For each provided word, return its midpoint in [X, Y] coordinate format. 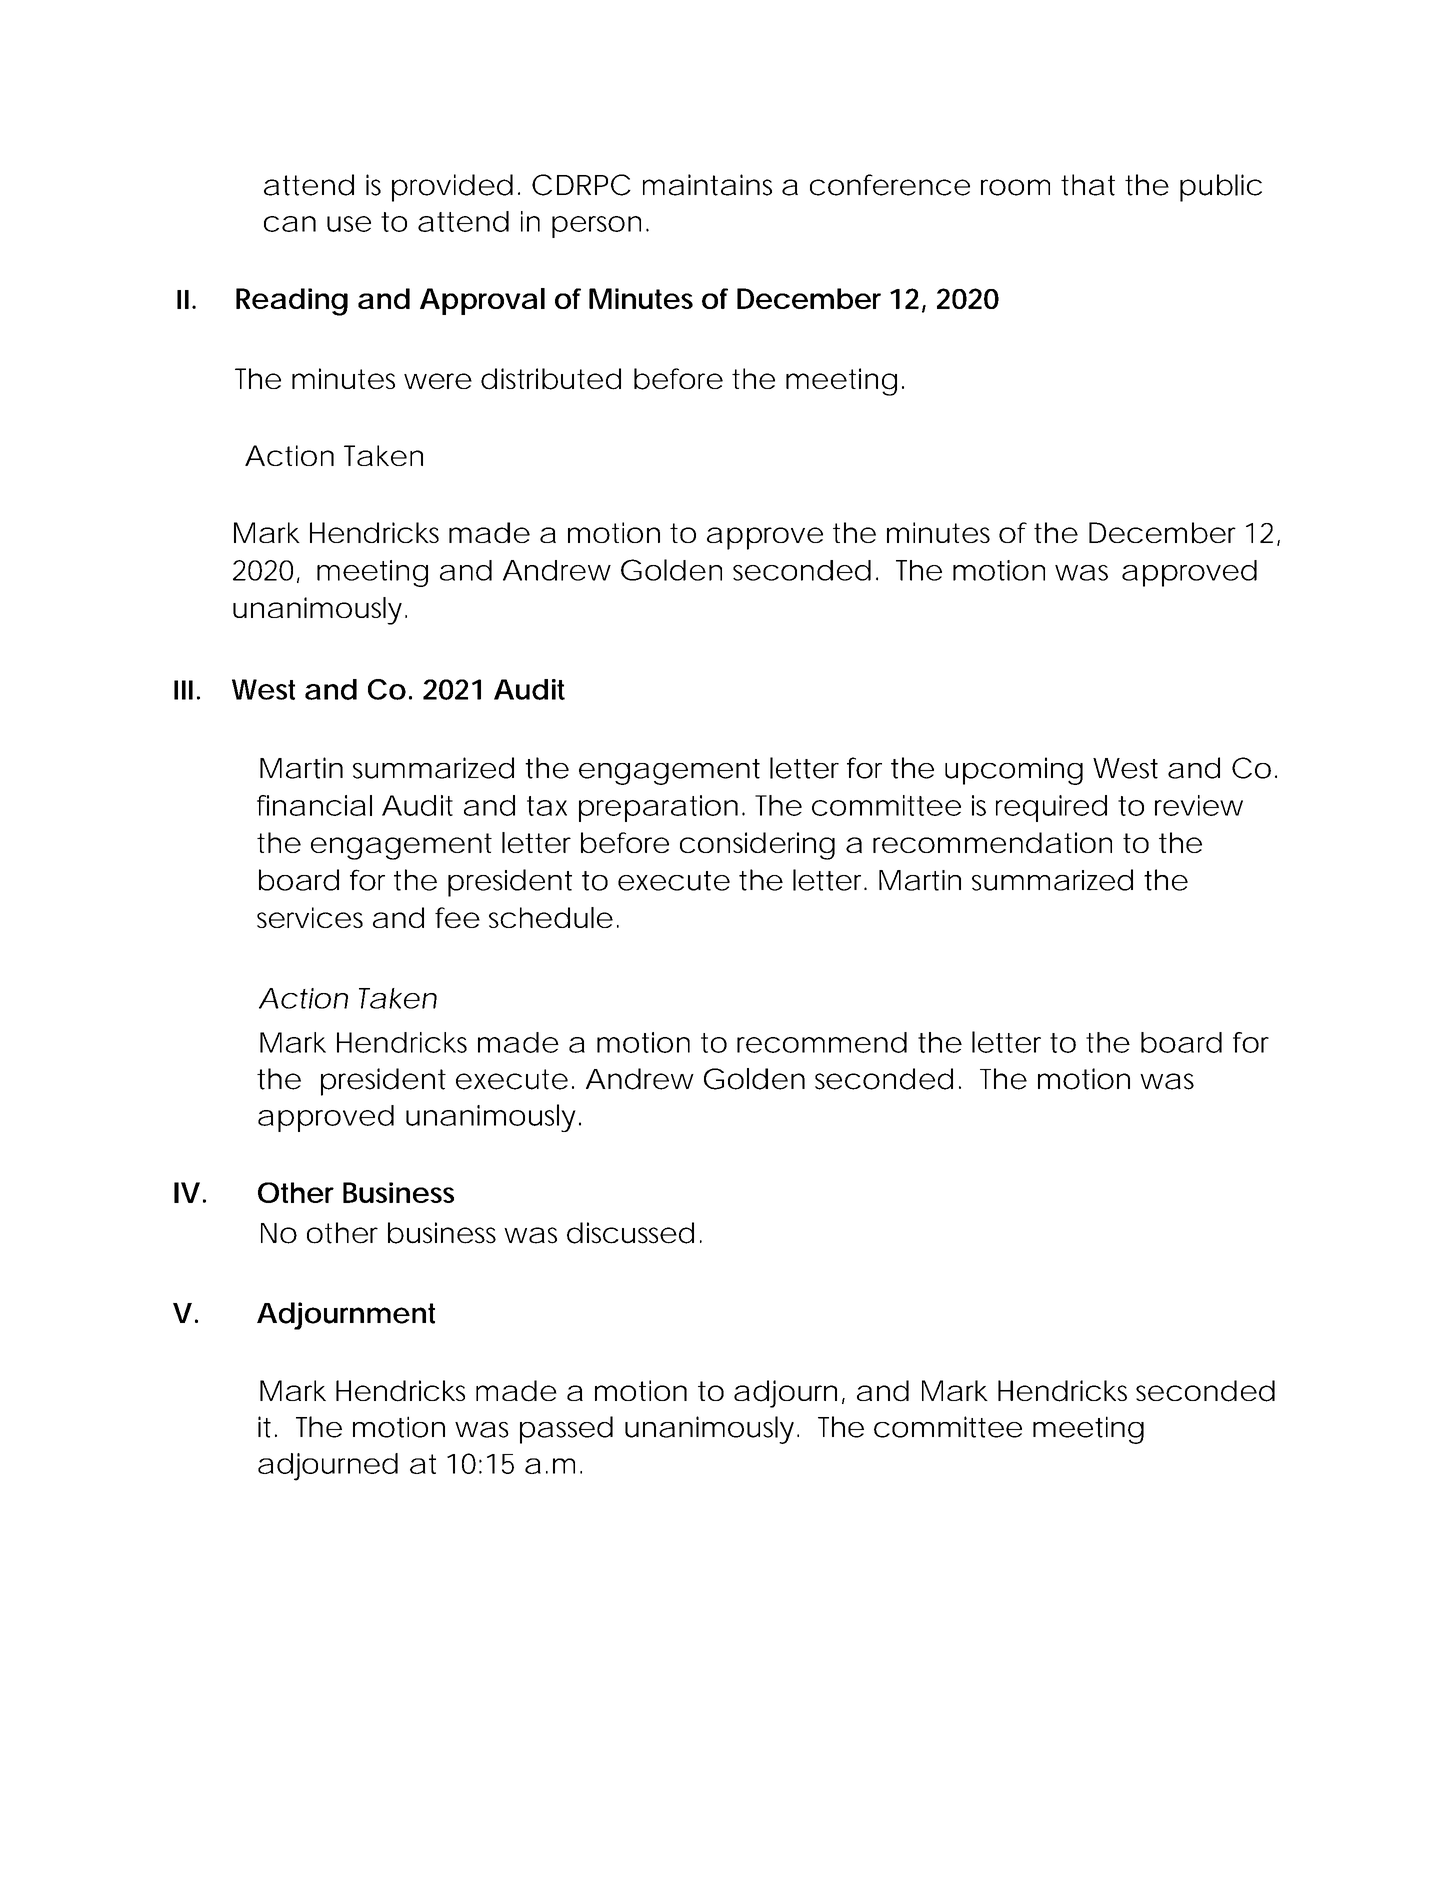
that [1088, 185]
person [596, 227]
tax [547, 806]
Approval [482, 301]
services [310, 917]
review [1199, 805]
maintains [707, 185]
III [183, 690]
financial [314, 805]
